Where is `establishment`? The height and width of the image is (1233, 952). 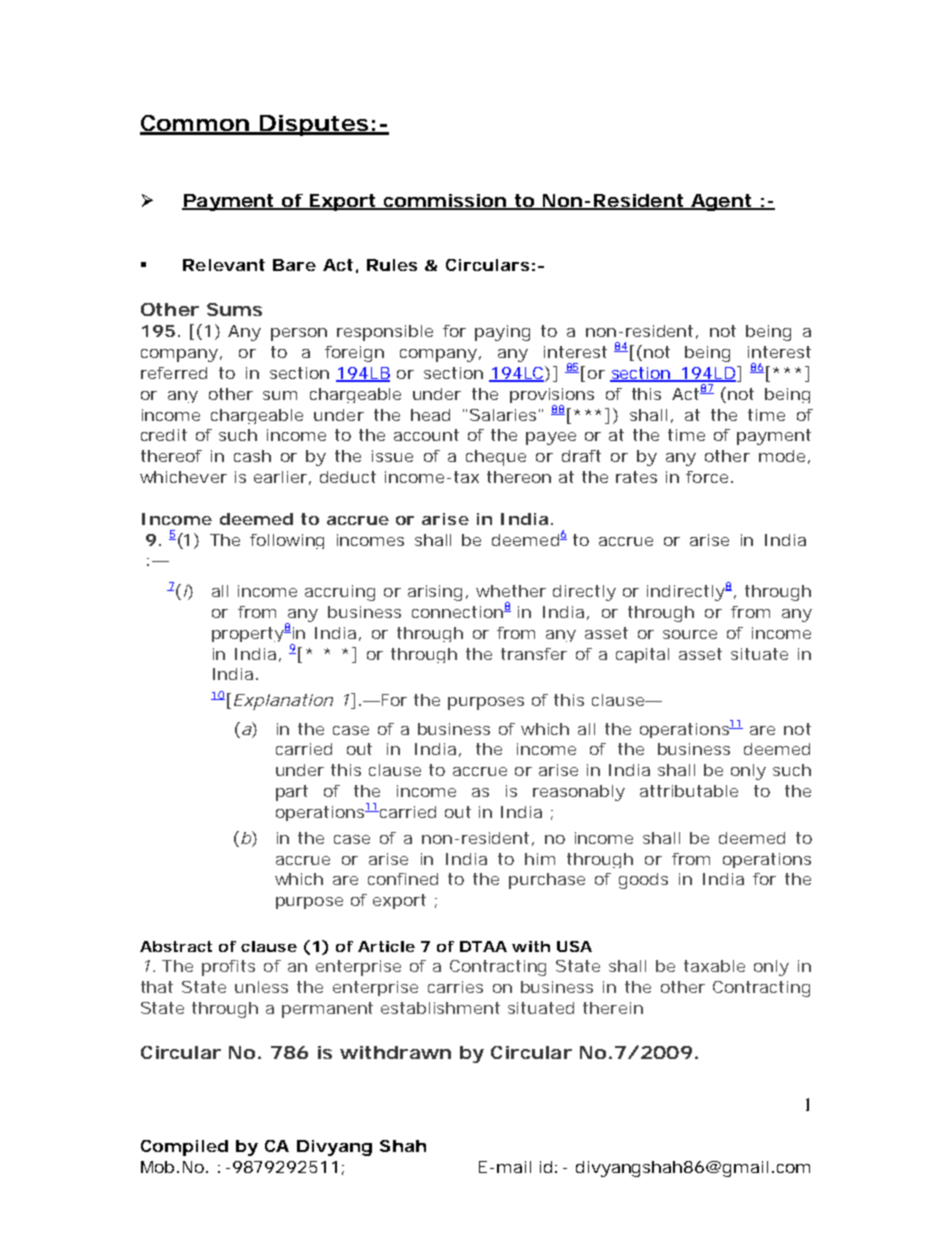 establishment is located at coordinates (440, 1008).
